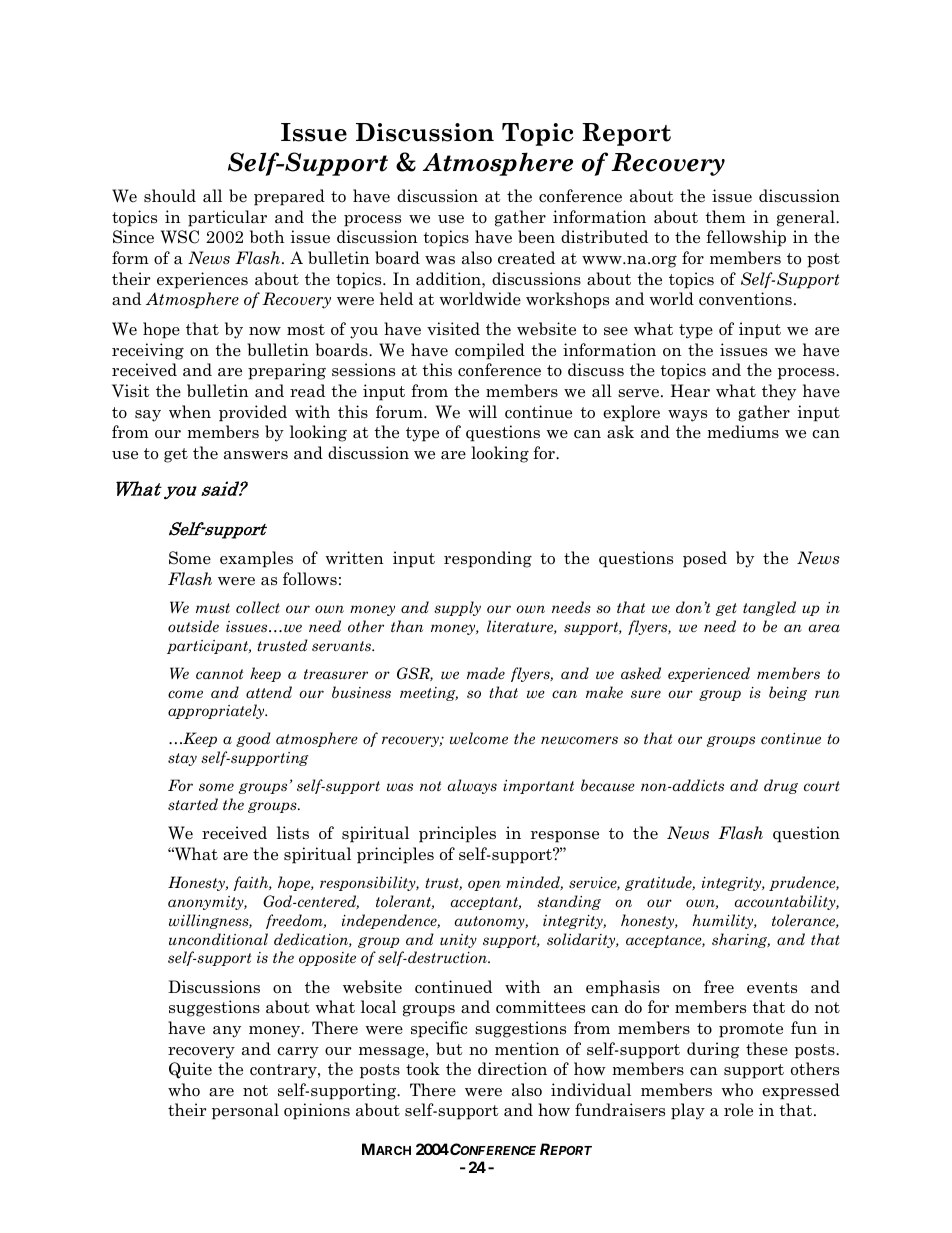 The image size is (952, 1233). What do you see at coordinates (486, 673) in the document?
I see `made` at bounding box center [486, 673].
